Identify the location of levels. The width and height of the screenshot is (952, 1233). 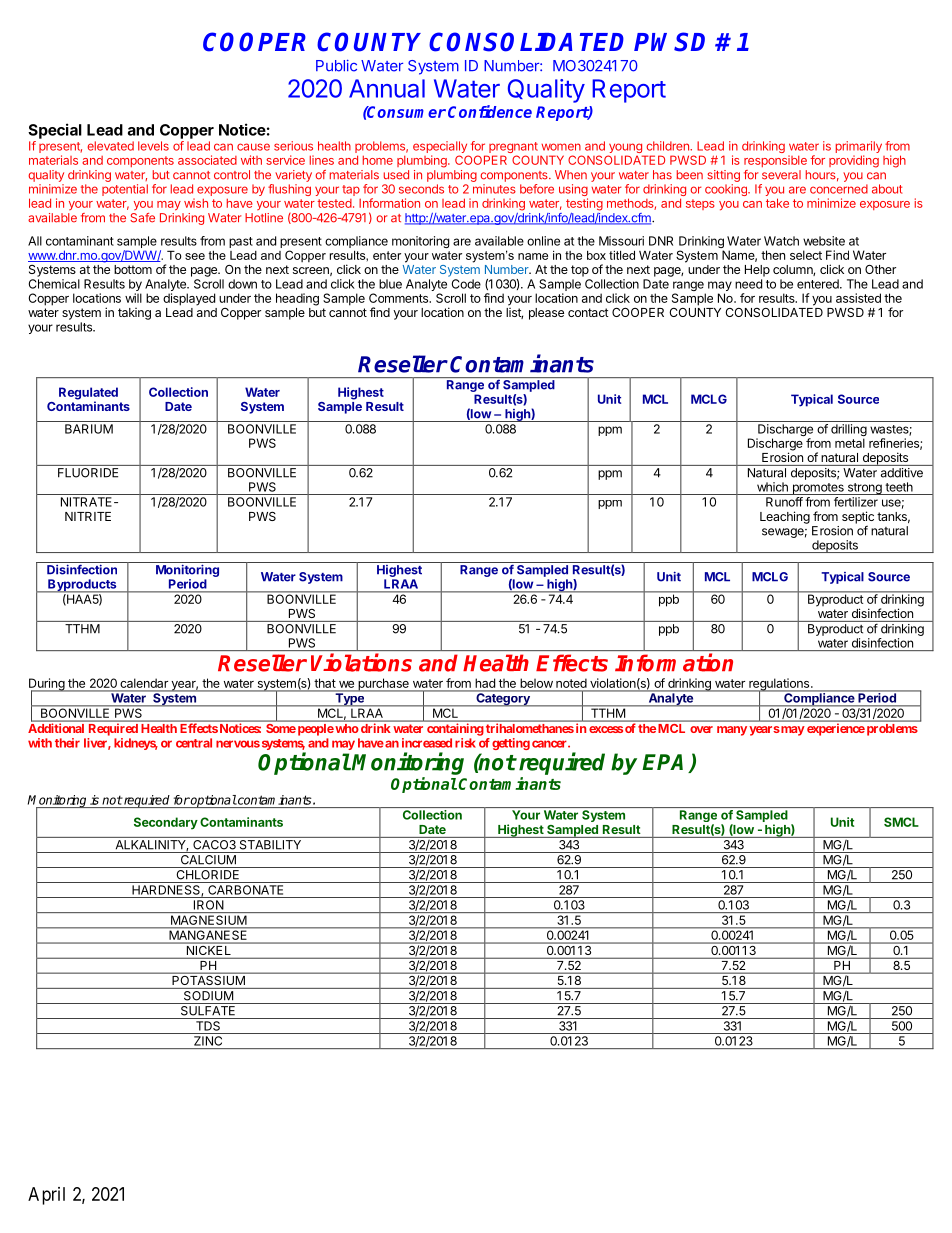
(153, 146).
